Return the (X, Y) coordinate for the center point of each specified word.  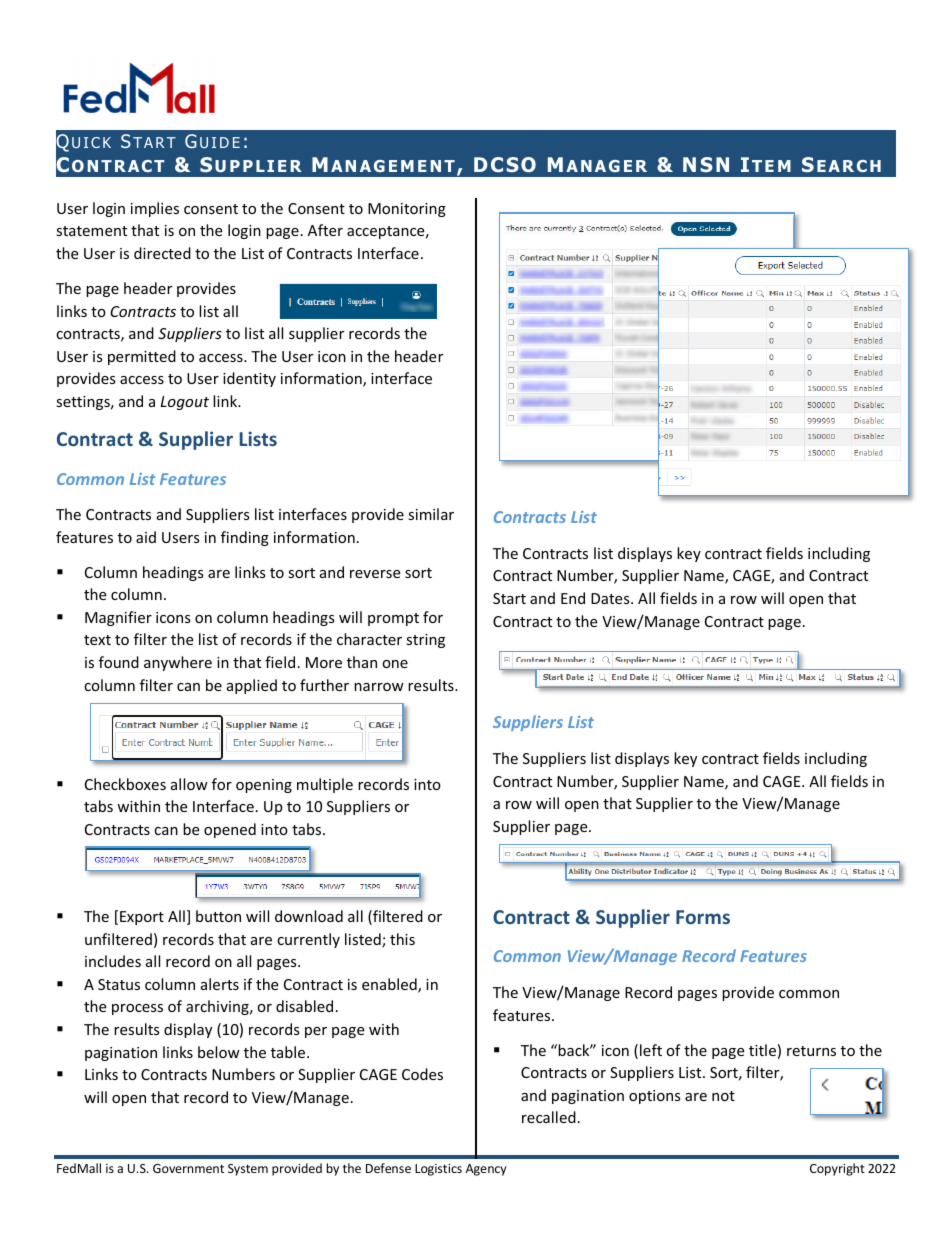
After (325, 230)
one (395, 664)
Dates (611, 598)
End (573, 598)
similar (431, 514)
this (402, 939)
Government (188, 1168)
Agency (486, 1170)
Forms (703, 917)
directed (162, 253)
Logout (185, 403)
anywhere (178, 663)
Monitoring (407, 210)
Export (142, 918)
